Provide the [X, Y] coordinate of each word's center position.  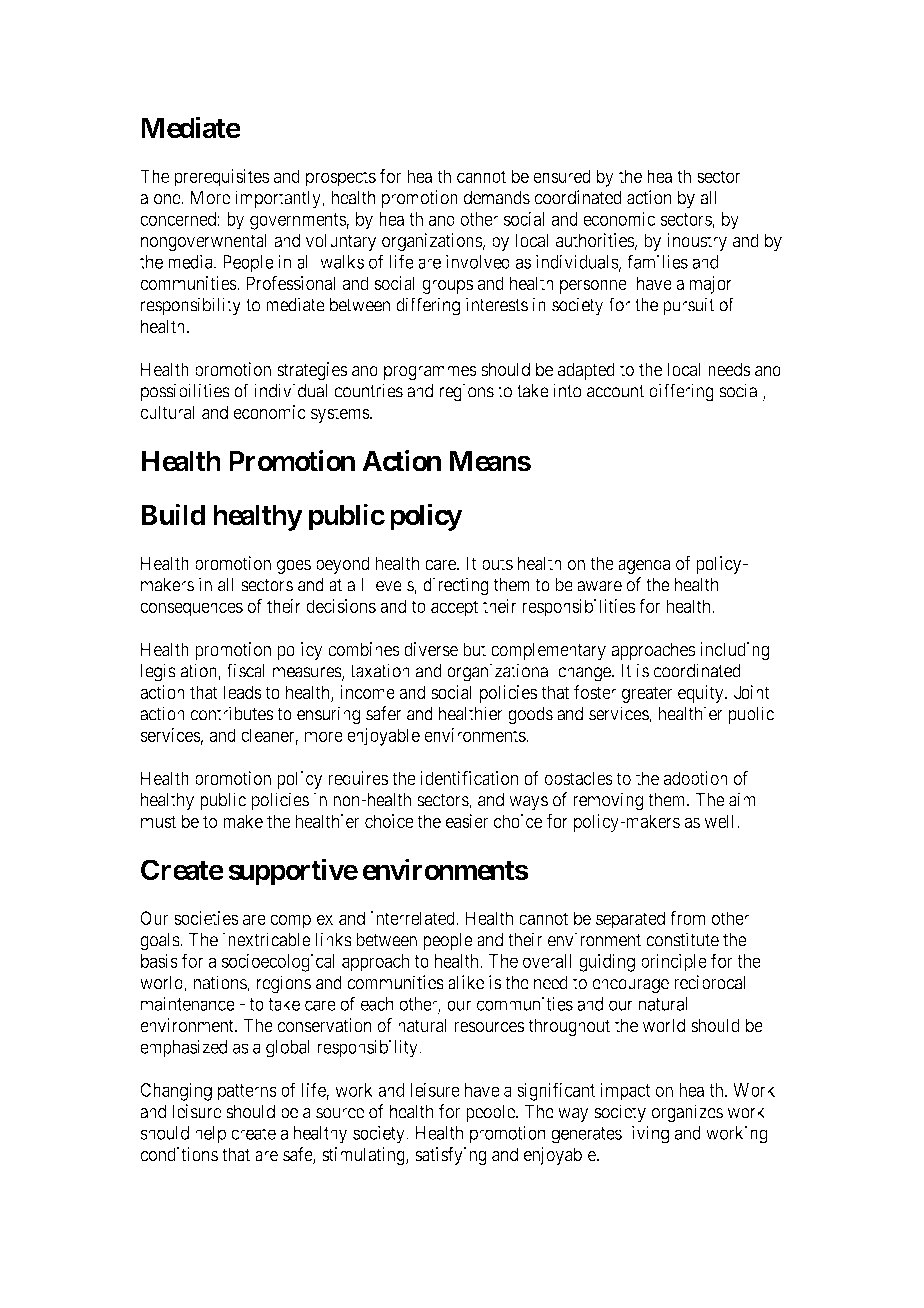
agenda [644, 565]
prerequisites [221, 178]
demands [497, 197]
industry [697, 242]
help [210, 1135]
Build [173, 514]
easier [467, 821]
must [158, 821]
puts [497, 565]
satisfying [451, 1156]
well [721, 821]
